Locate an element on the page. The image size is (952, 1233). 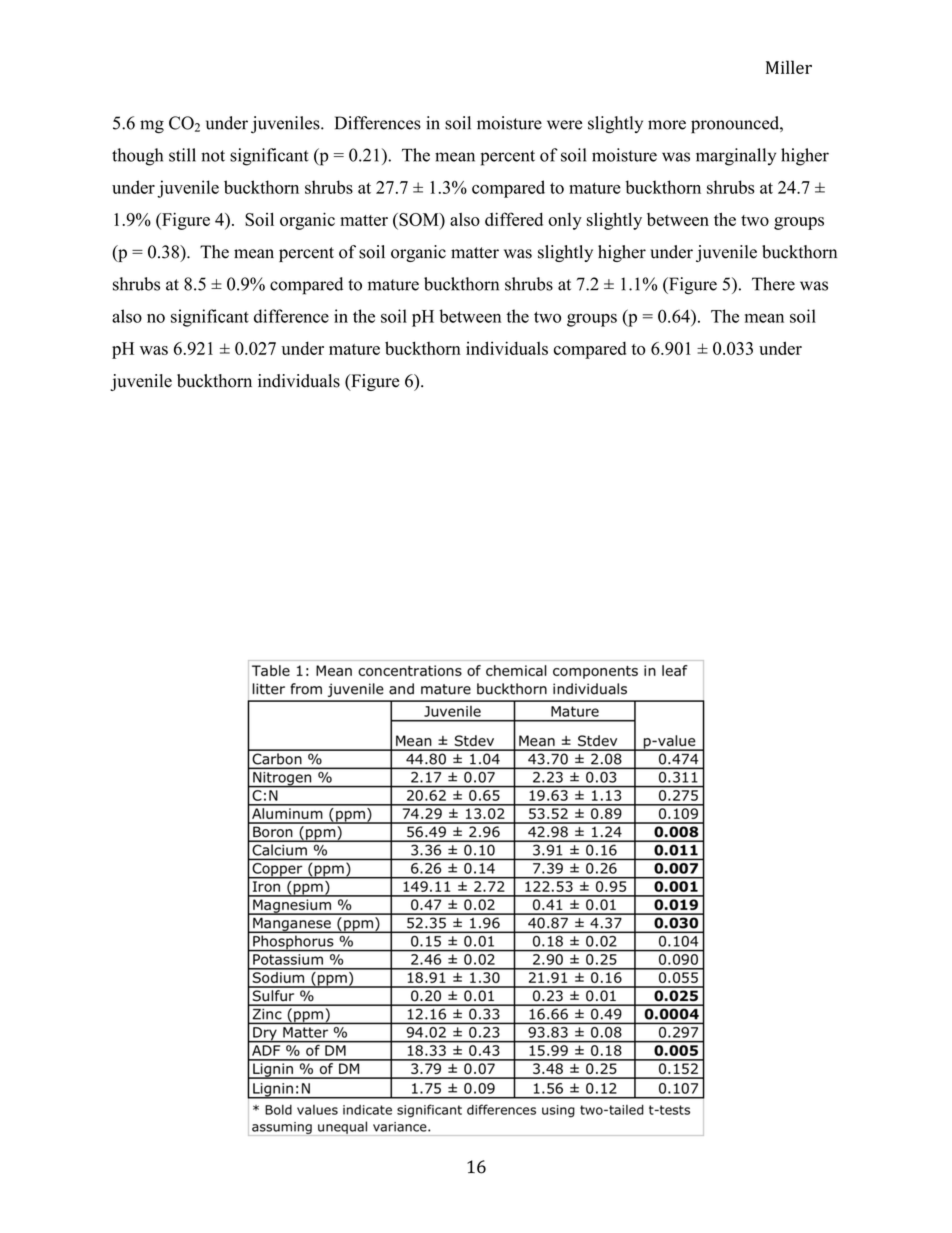
not is located at coordinates (213, 156).
